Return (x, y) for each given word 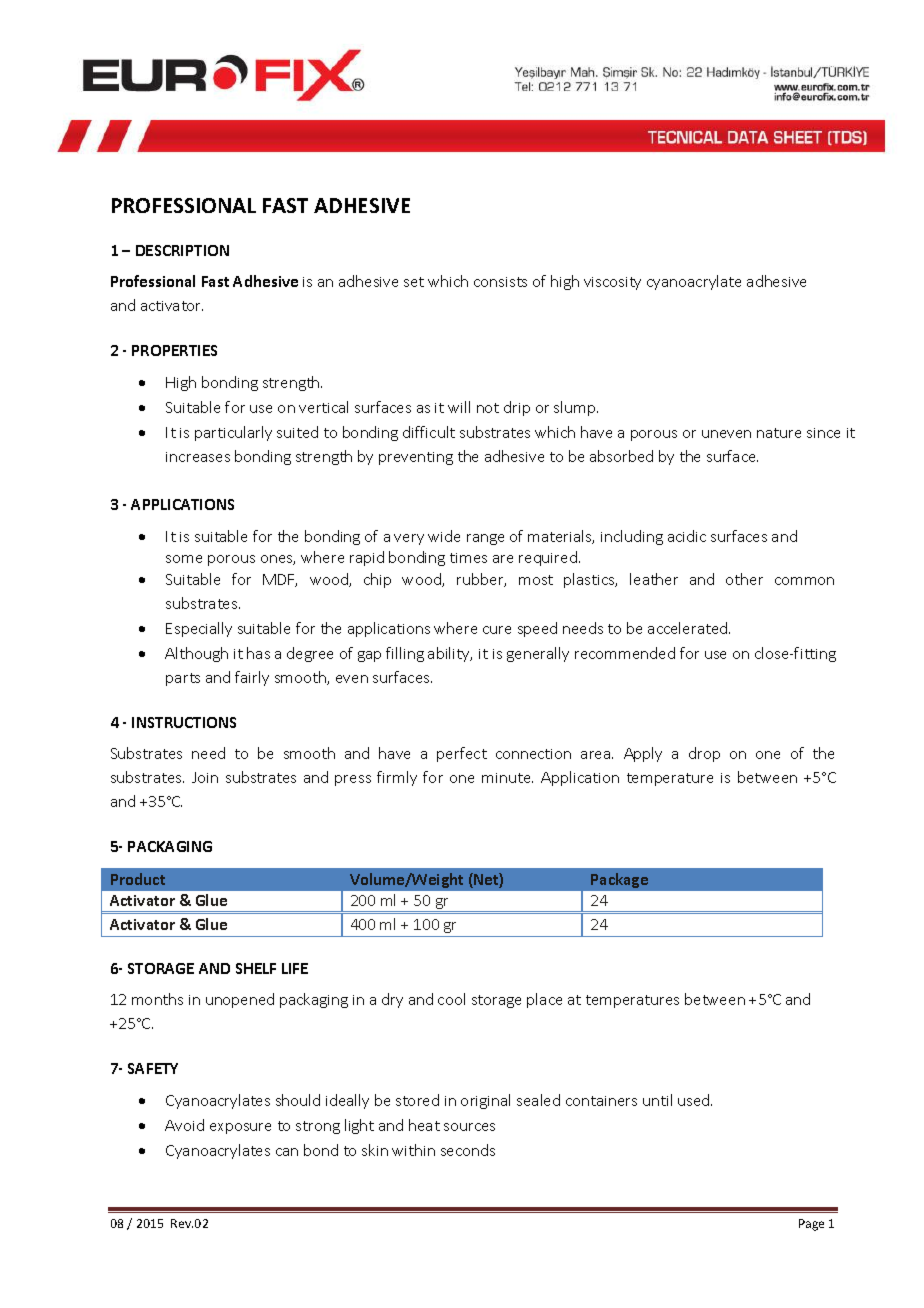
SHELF (256, 968)
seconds (468, 1150)
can (287, 1152)
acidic (687, 536)
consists (500, 282)
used (695, 1100)
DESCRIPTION (182, 250)
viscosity (612, 283)
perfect (462, 754)
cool (451, 999)
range (485, 539)
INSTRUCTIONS (184, 722)
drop (704, 754)
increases (198, 457)
